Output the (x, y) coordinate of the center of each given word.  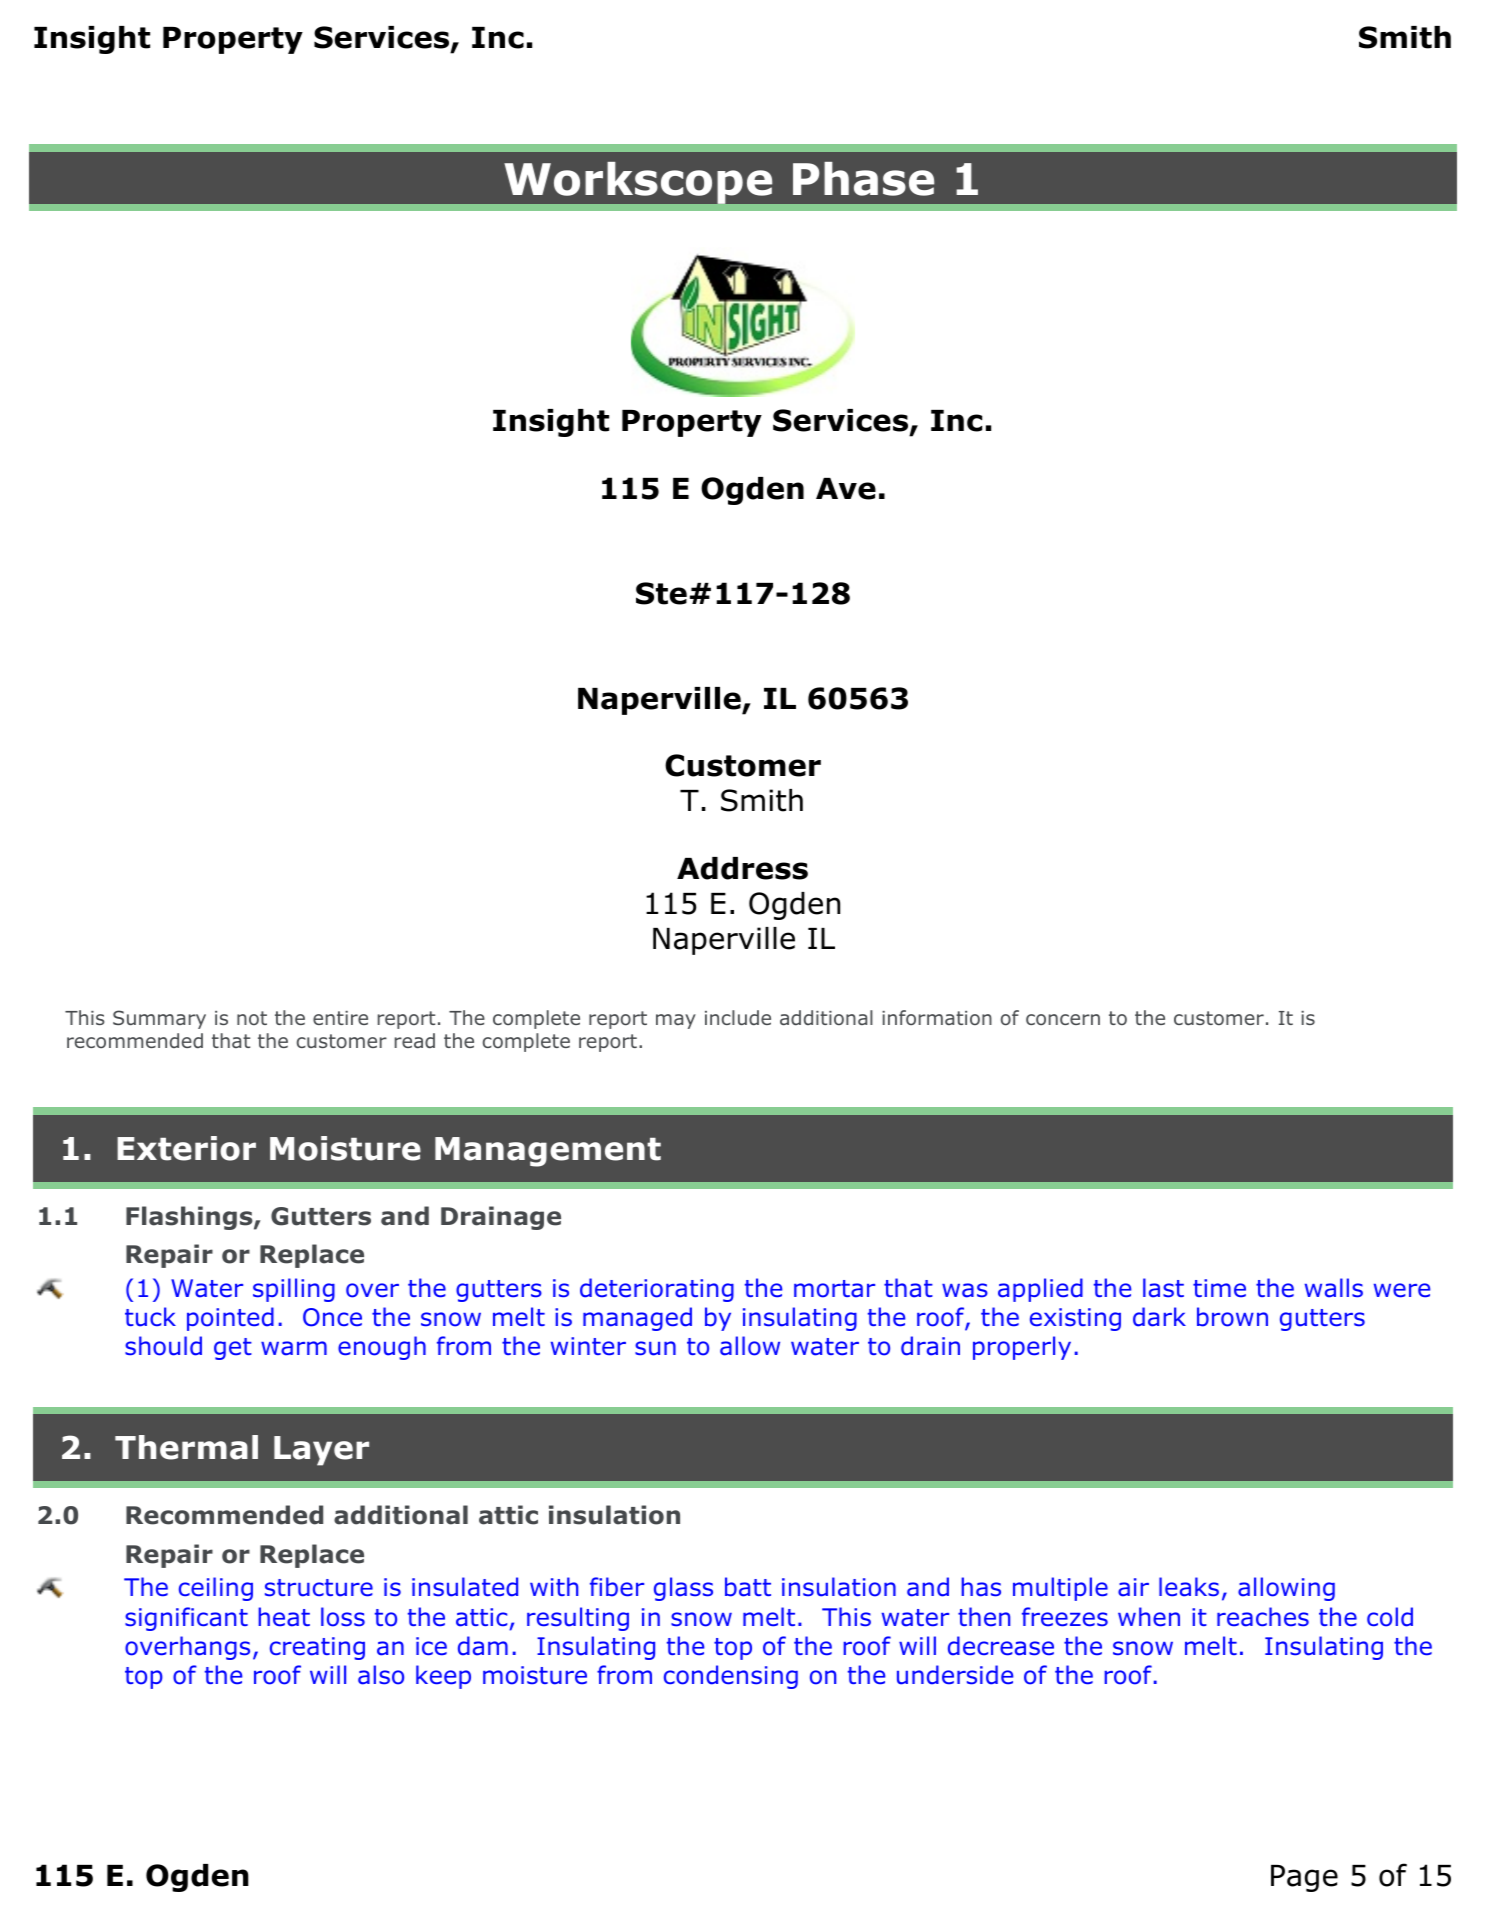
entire (340, 1018)
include (738, 1017)
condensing (731, 1677)
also (381, 1675)
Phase (863, 179)
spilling (294, 1290)
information (937, 1017)
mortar (834, 1289)
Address (742, 868)
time (1219, 1288)
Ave (846, 489)
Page (1304, 1878)
